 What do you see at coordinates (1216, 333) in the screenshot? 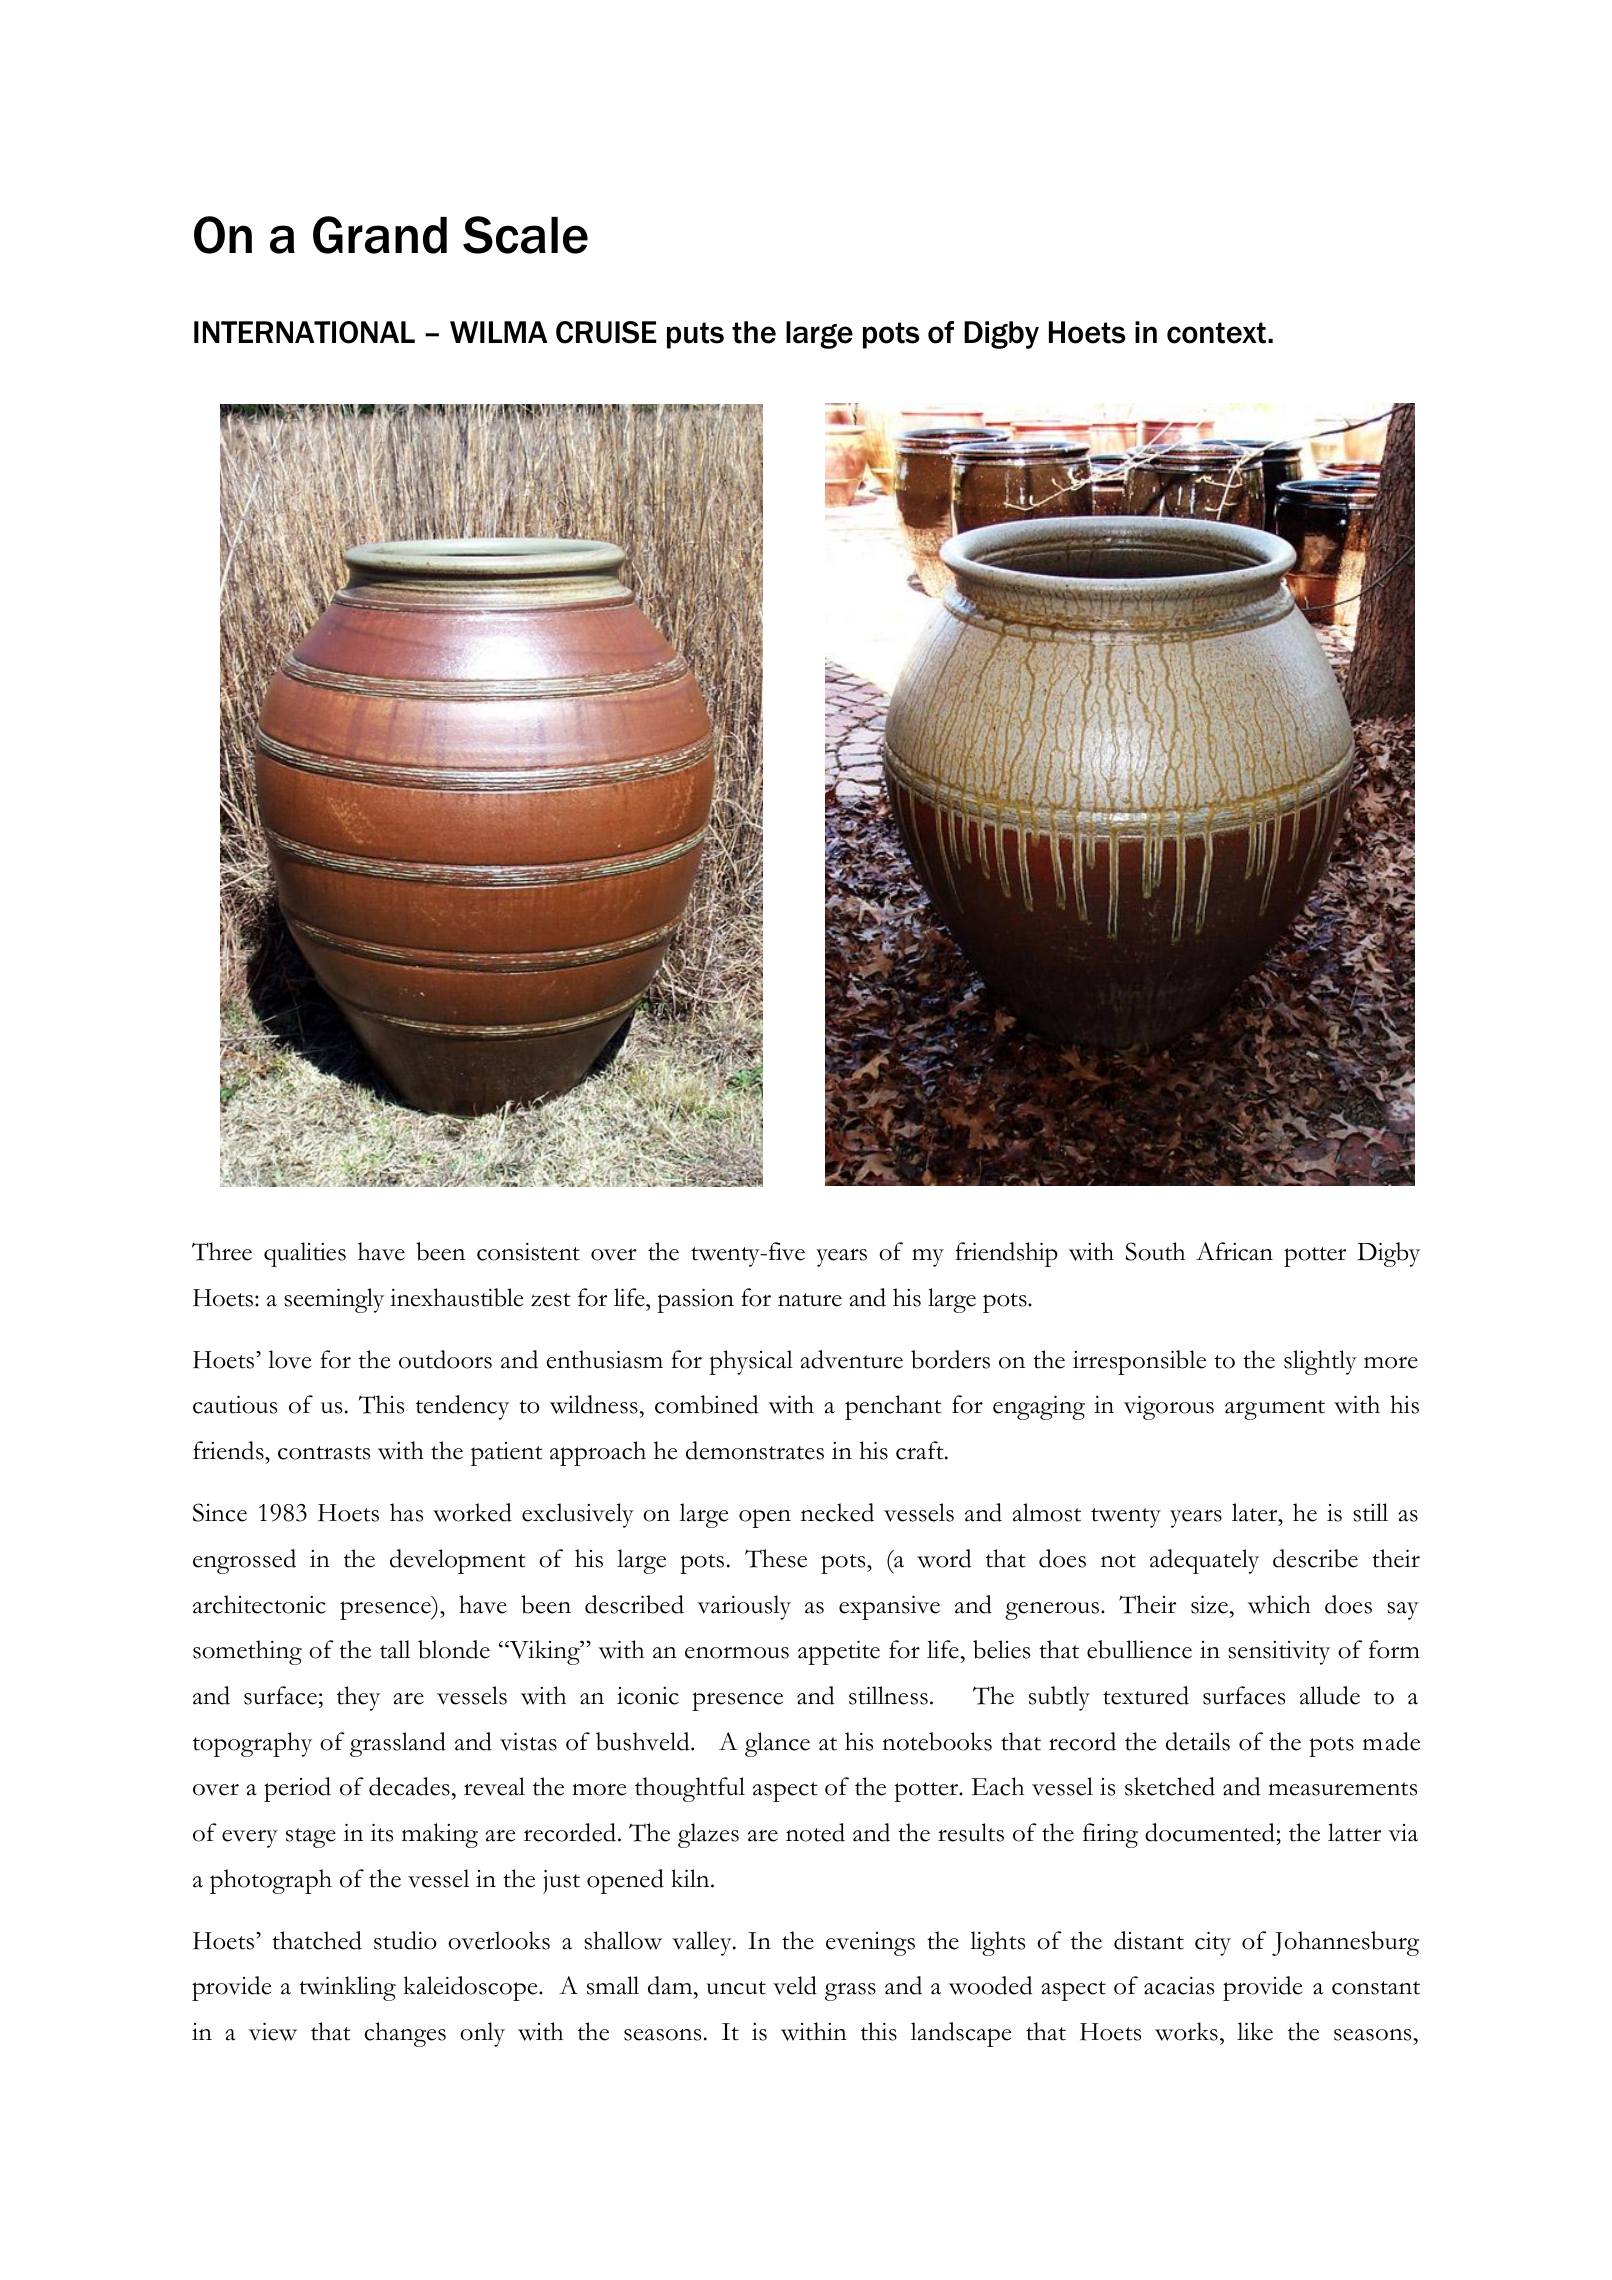
I see `context` at bounding box center [1216, 333].
